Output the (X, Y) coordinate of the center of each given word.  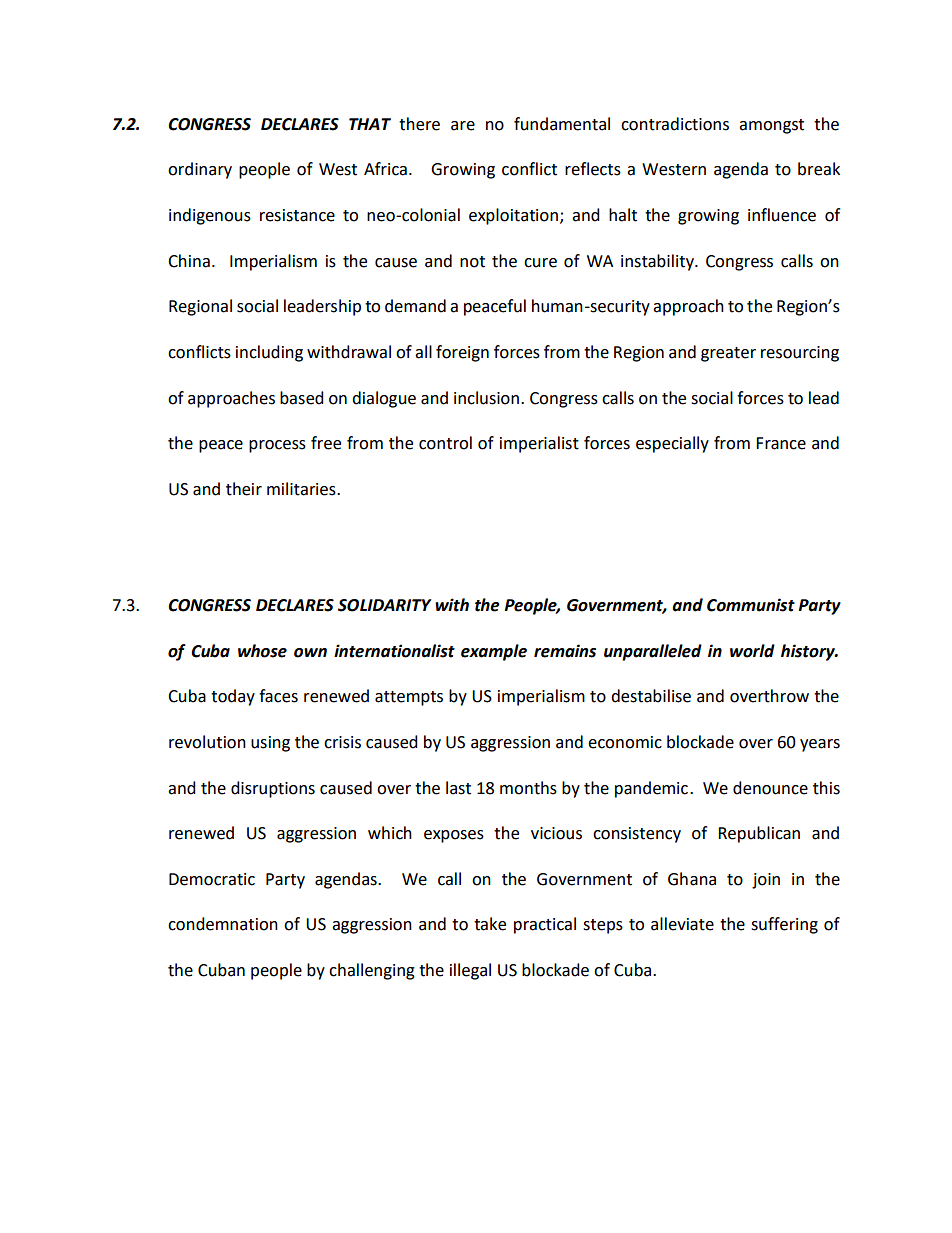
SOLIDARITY (385, 605)
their (244, 489)
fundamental (562, 124)
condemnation (223, 924)
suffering (784, 925)
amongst (771, 126)
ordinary (200, 170)
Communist (751, 605)
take (490, 924)
